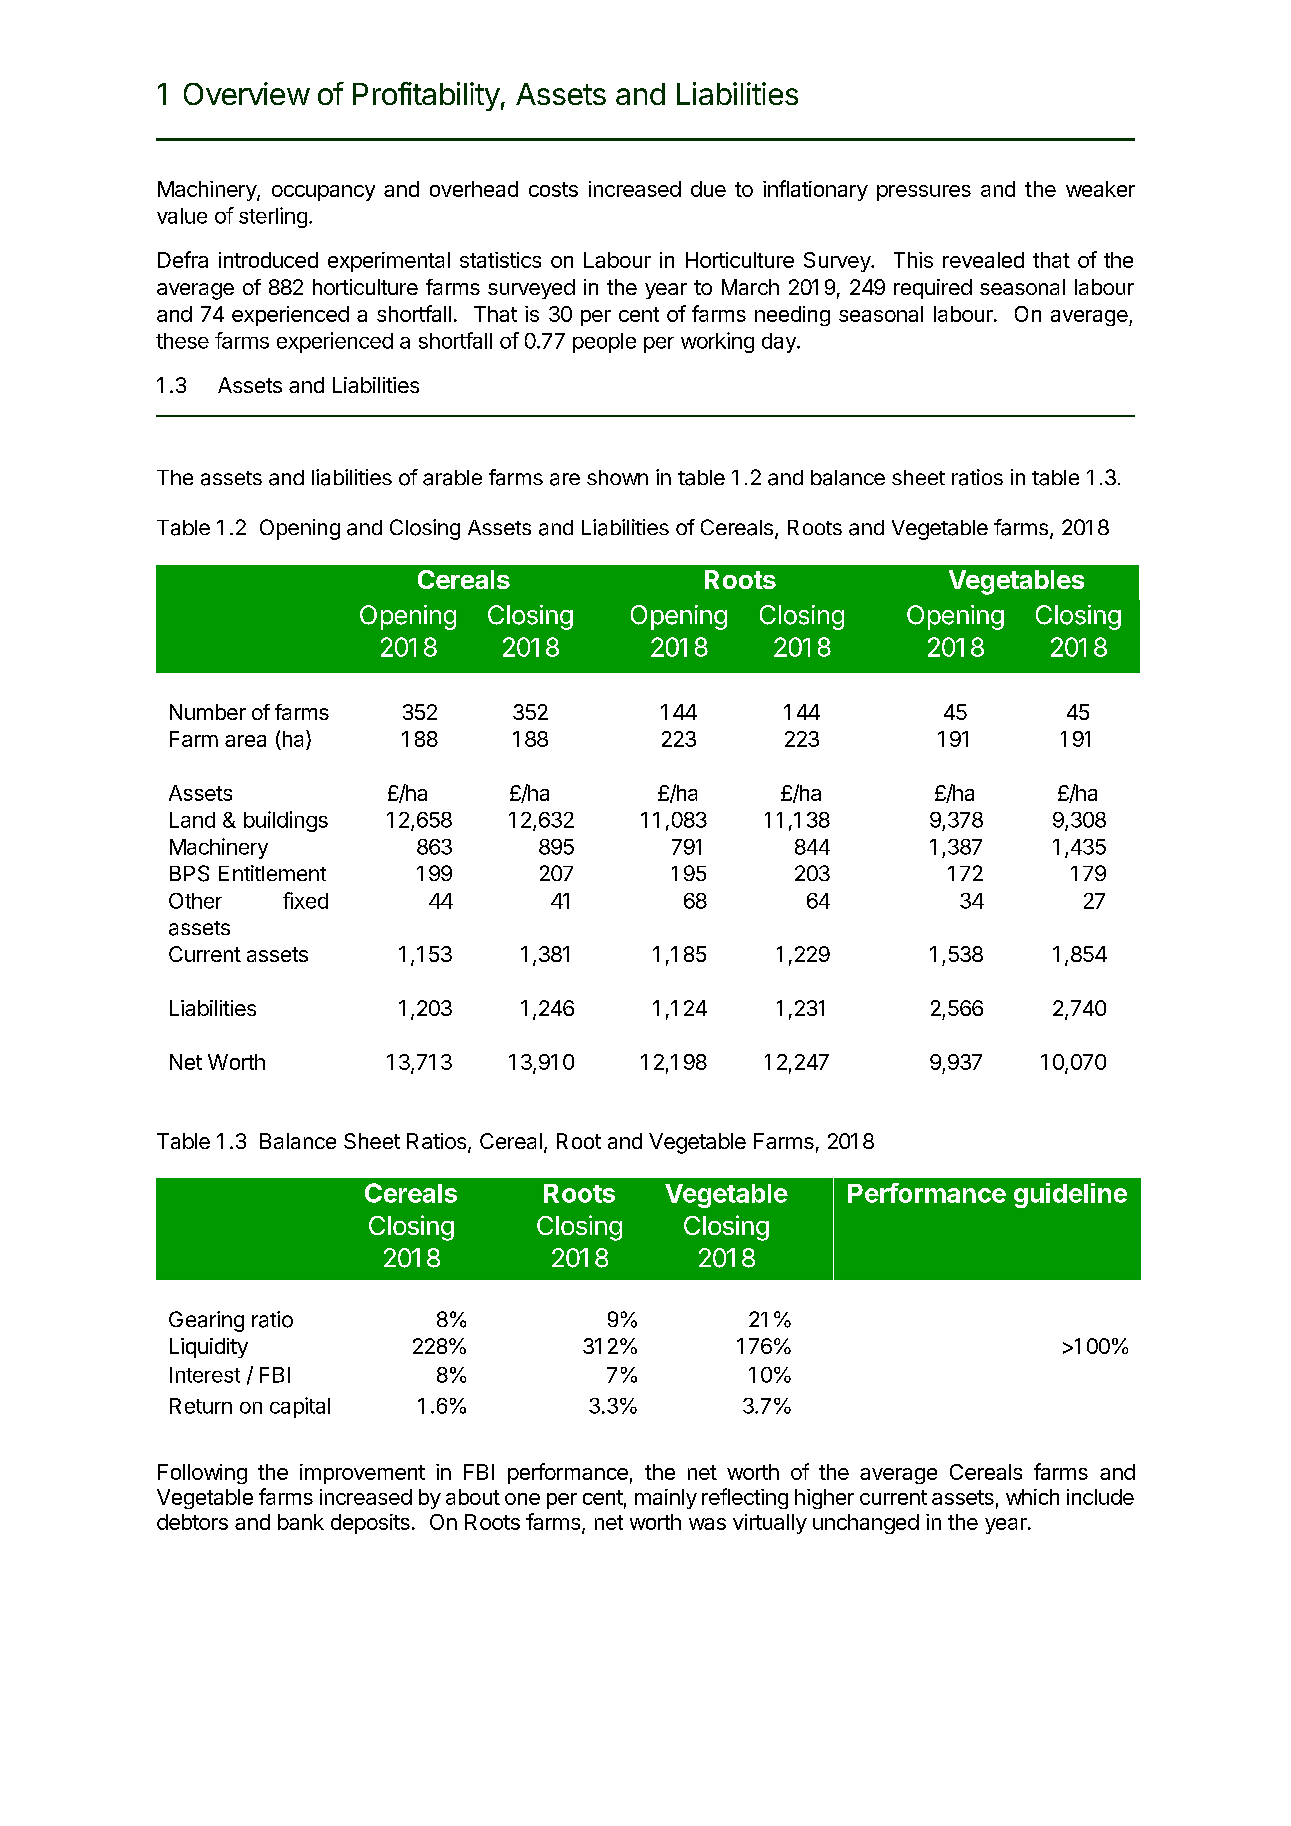 The image size is (1291, 1826). I want to click on due, so click(708, 189).
